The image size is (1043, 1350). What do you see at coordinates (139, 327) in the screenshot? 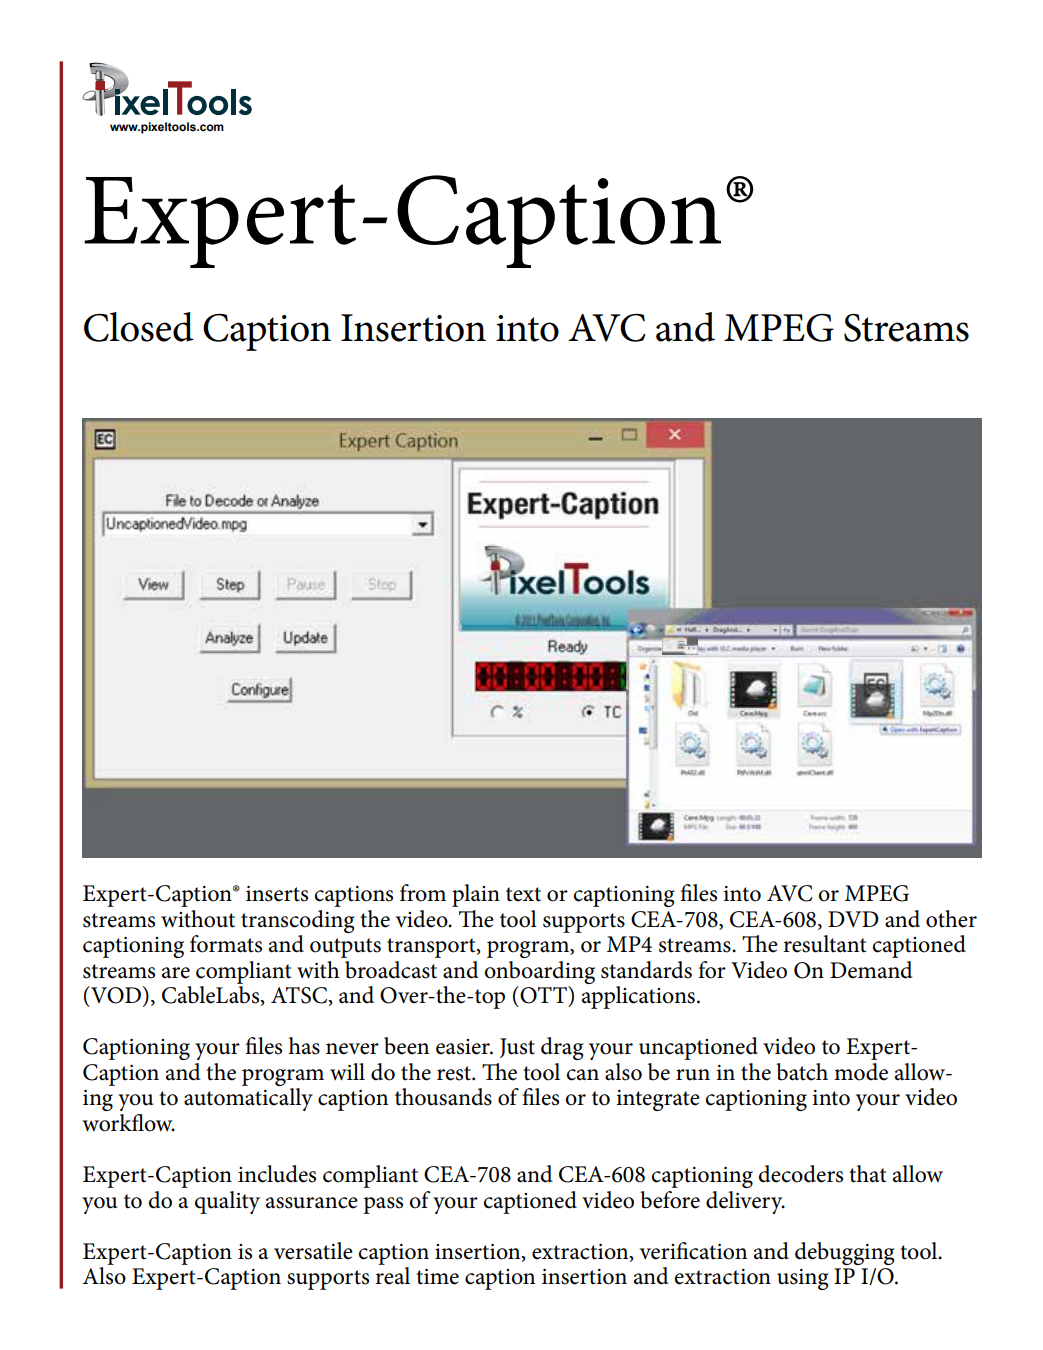
I see `Closed` at bounding box center [139, 327].
